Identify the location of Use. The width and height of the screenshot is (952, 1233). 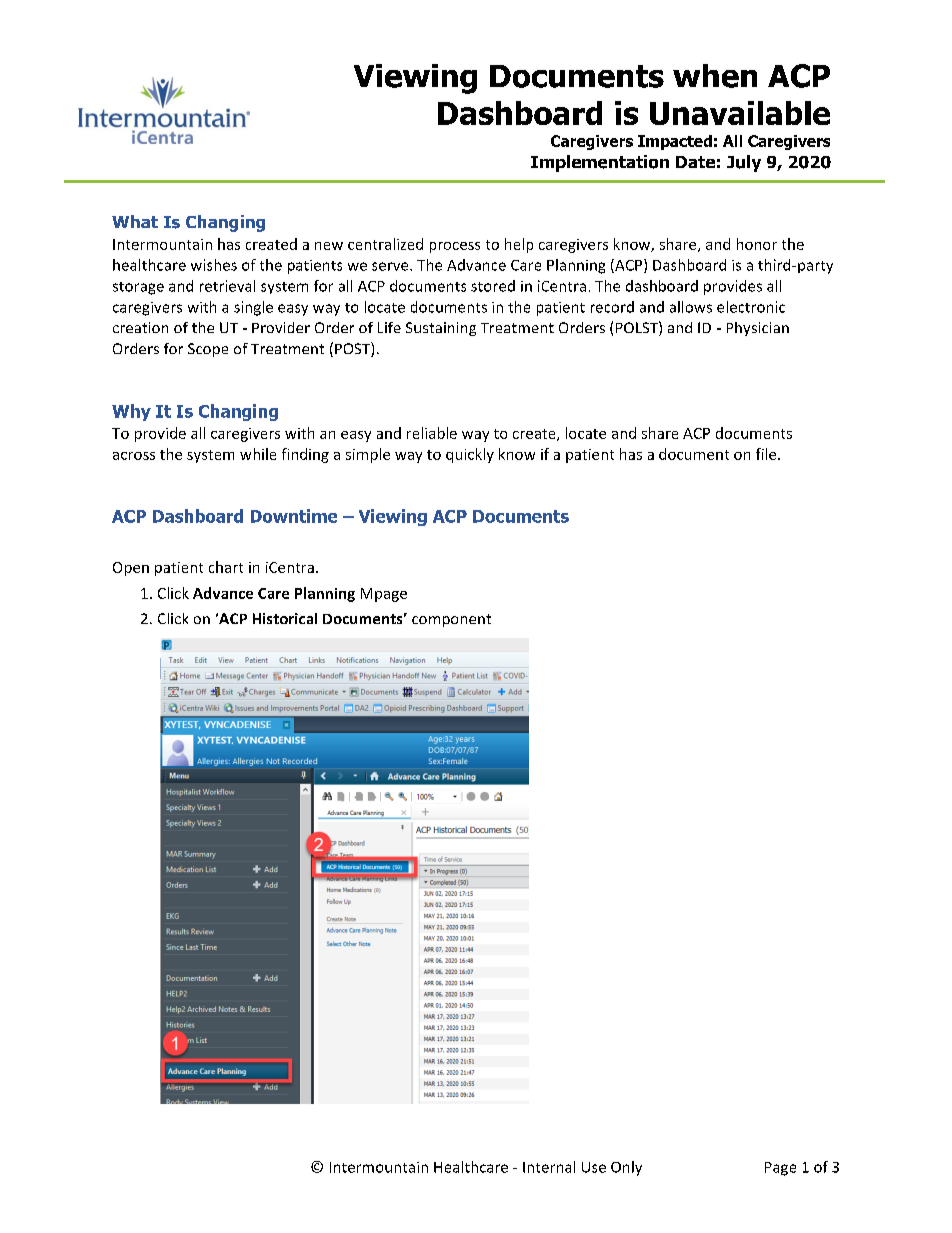
(594, 1167).
